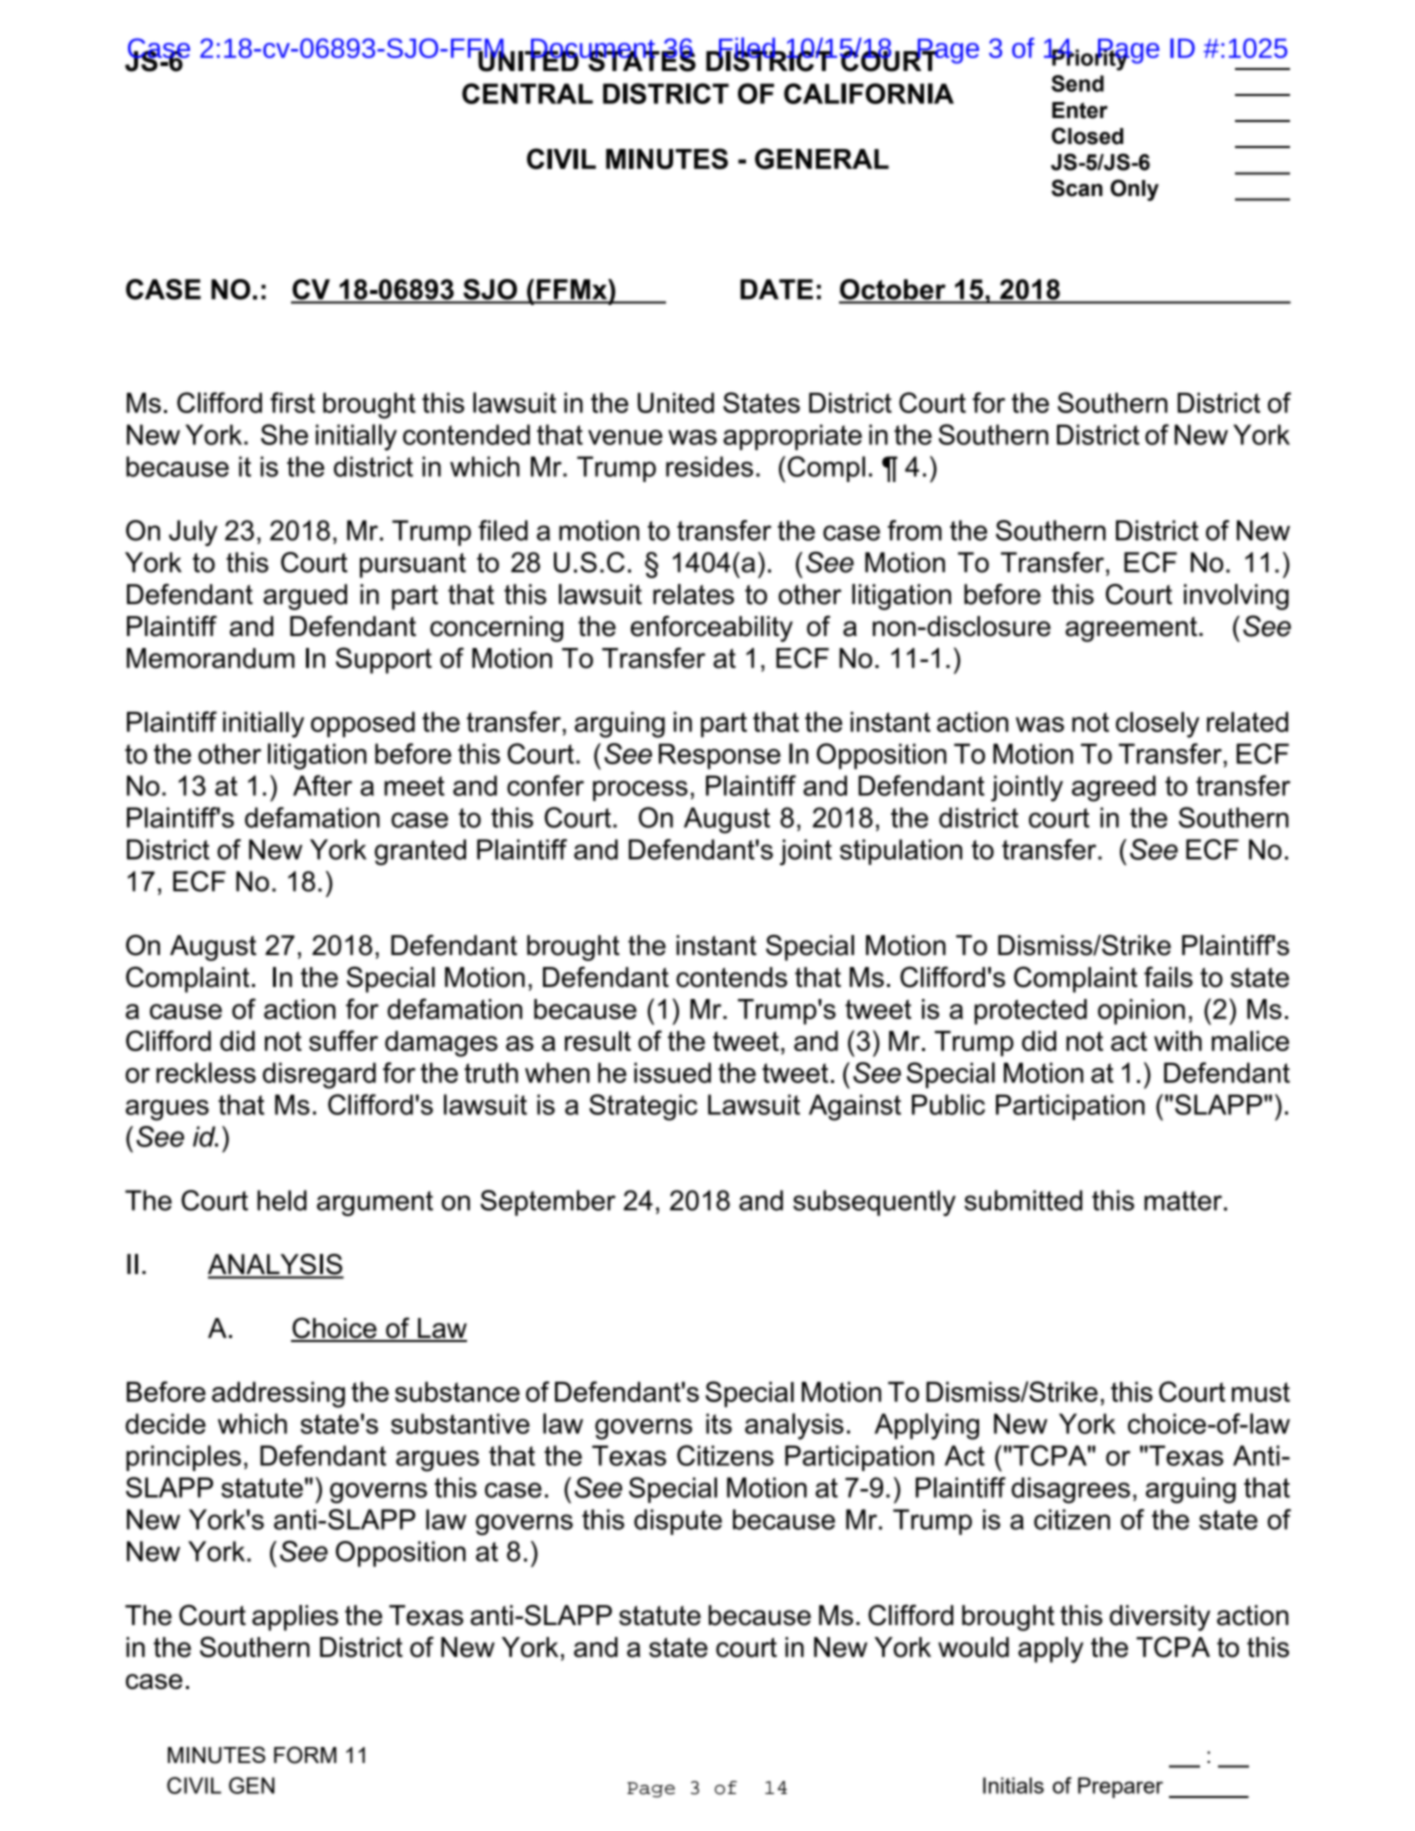 The image size is (1415, 1831). What do you see at coordinates (1168, 977) in the document?
I see `fails` at bounding box center [1168, 977].
